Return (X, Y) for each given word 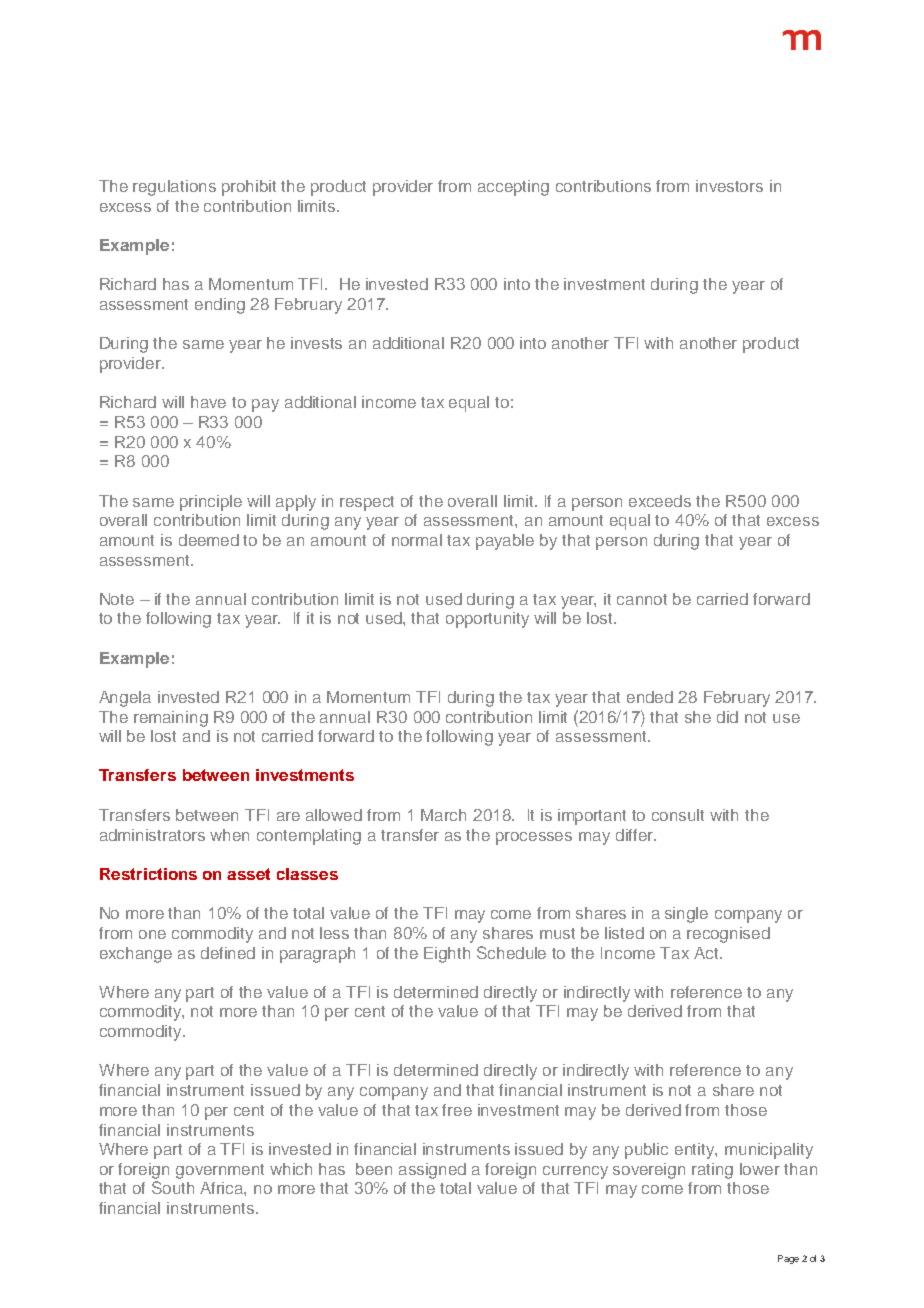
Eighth (447, 955)
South (173, 1187)
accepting (513, 188)
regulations (174, 188)
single (686, 915)
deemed (209, 540)
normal (417, 540)
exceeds (660, 501)
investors (729, 186)
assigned (432, 1171)
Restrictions (148, 874)
